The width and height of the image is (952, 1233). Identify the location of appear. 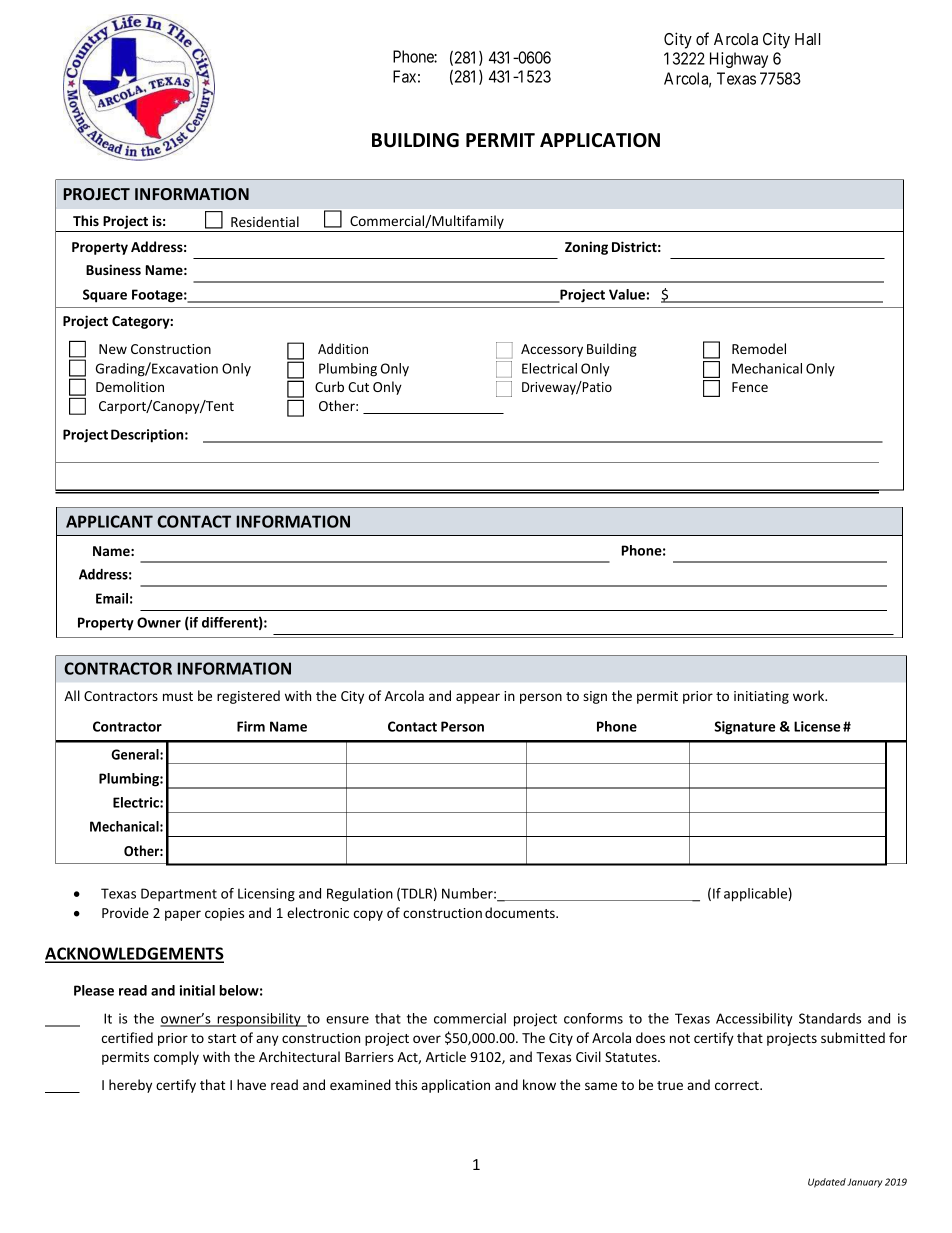
(478, 698).
